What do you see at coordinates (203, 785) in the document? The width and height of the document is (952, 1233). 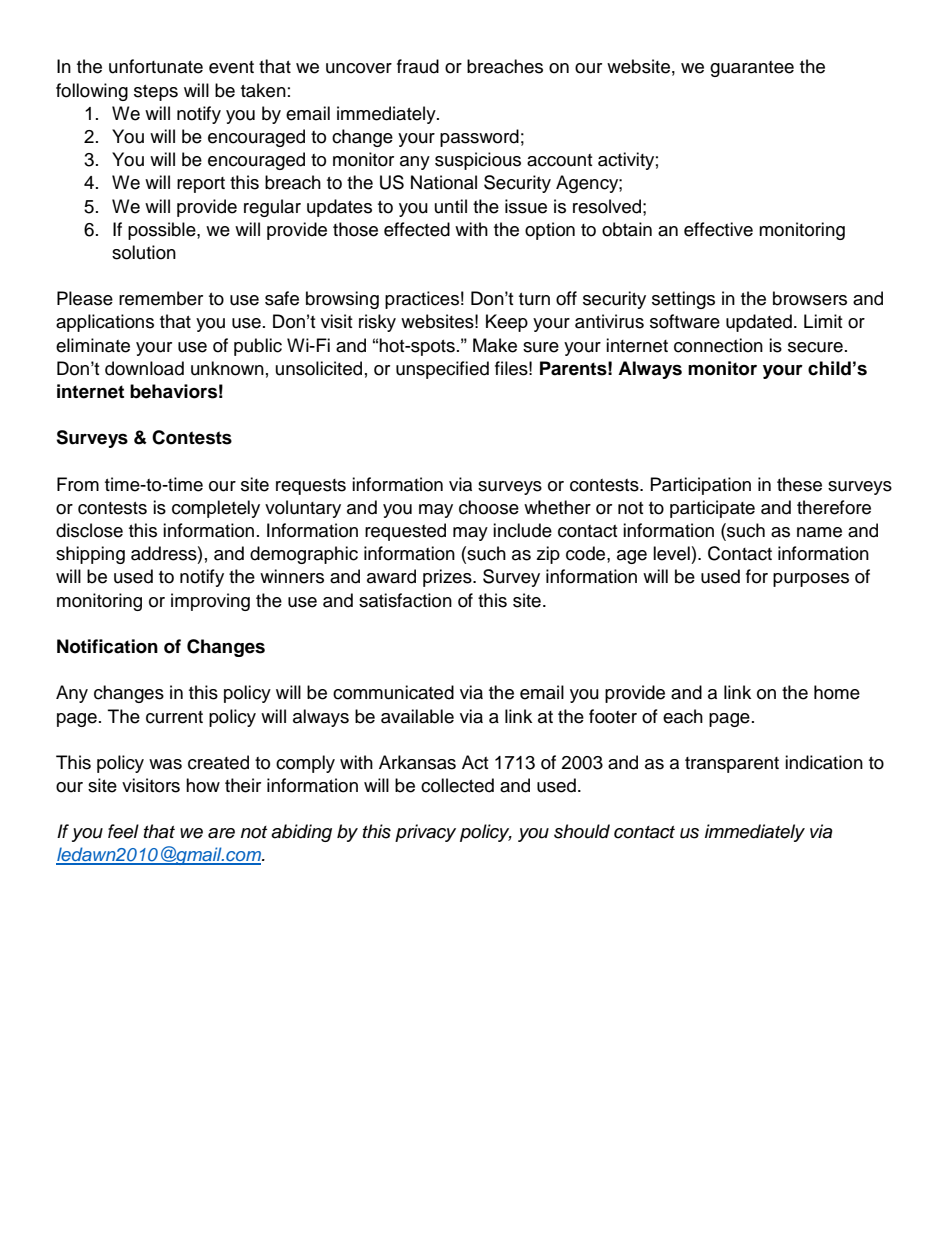 I see `how` at bounding box center [203, 785].
